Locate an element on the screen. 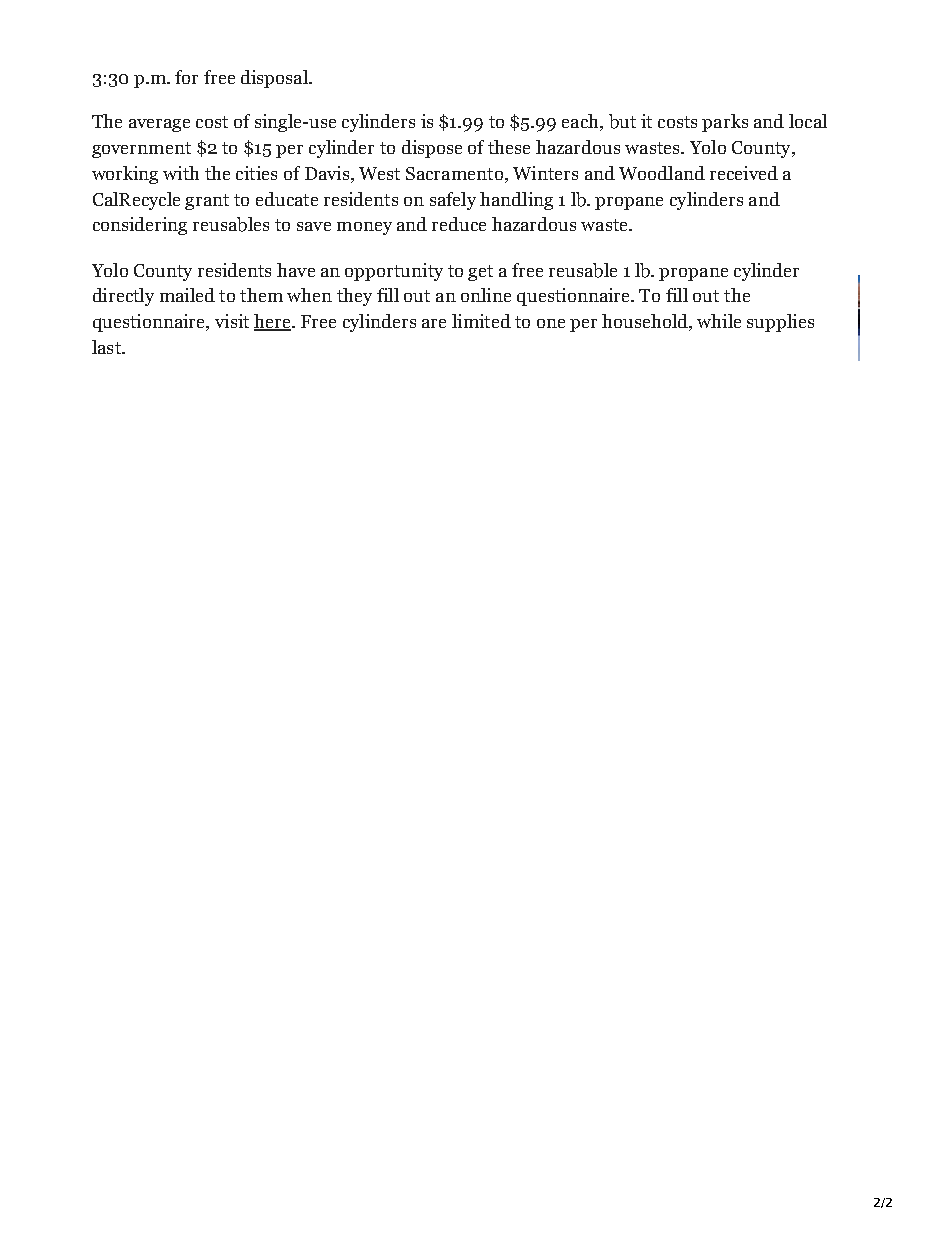  West is located at coordinates (379, 173).
